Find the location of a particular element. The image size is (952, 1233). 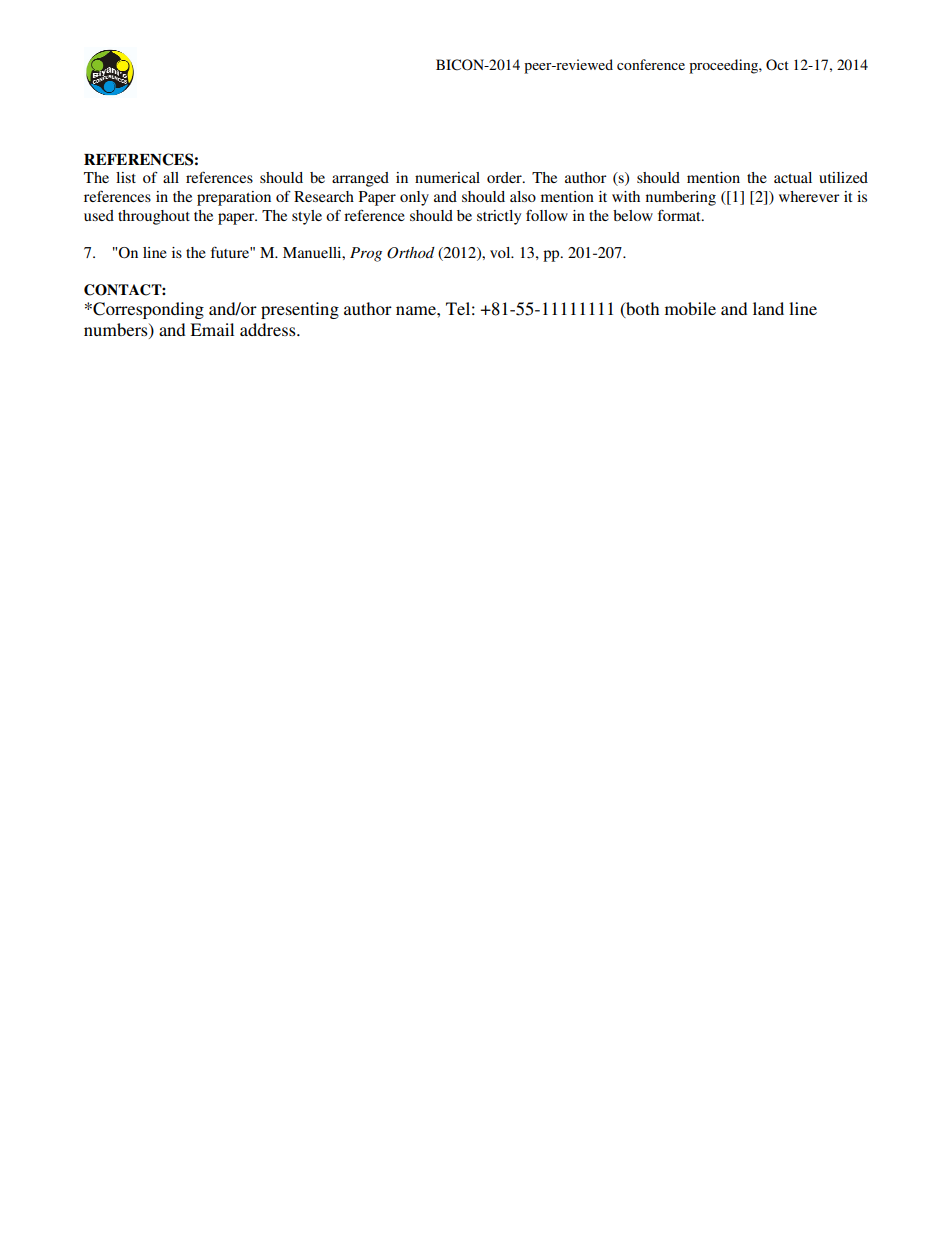

format is located at coordinates (680, 215).
